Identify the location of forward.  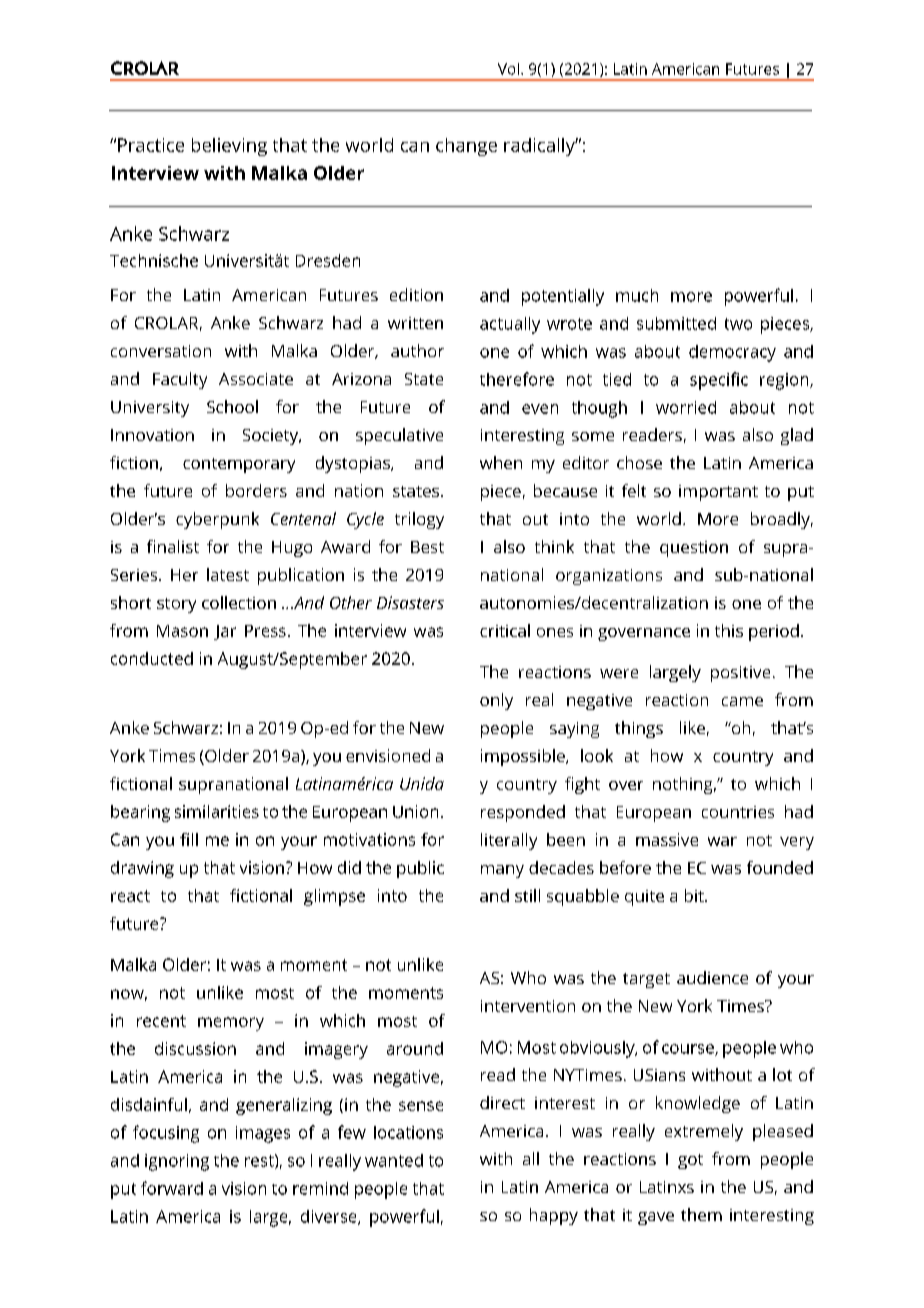
(172, 1188).
